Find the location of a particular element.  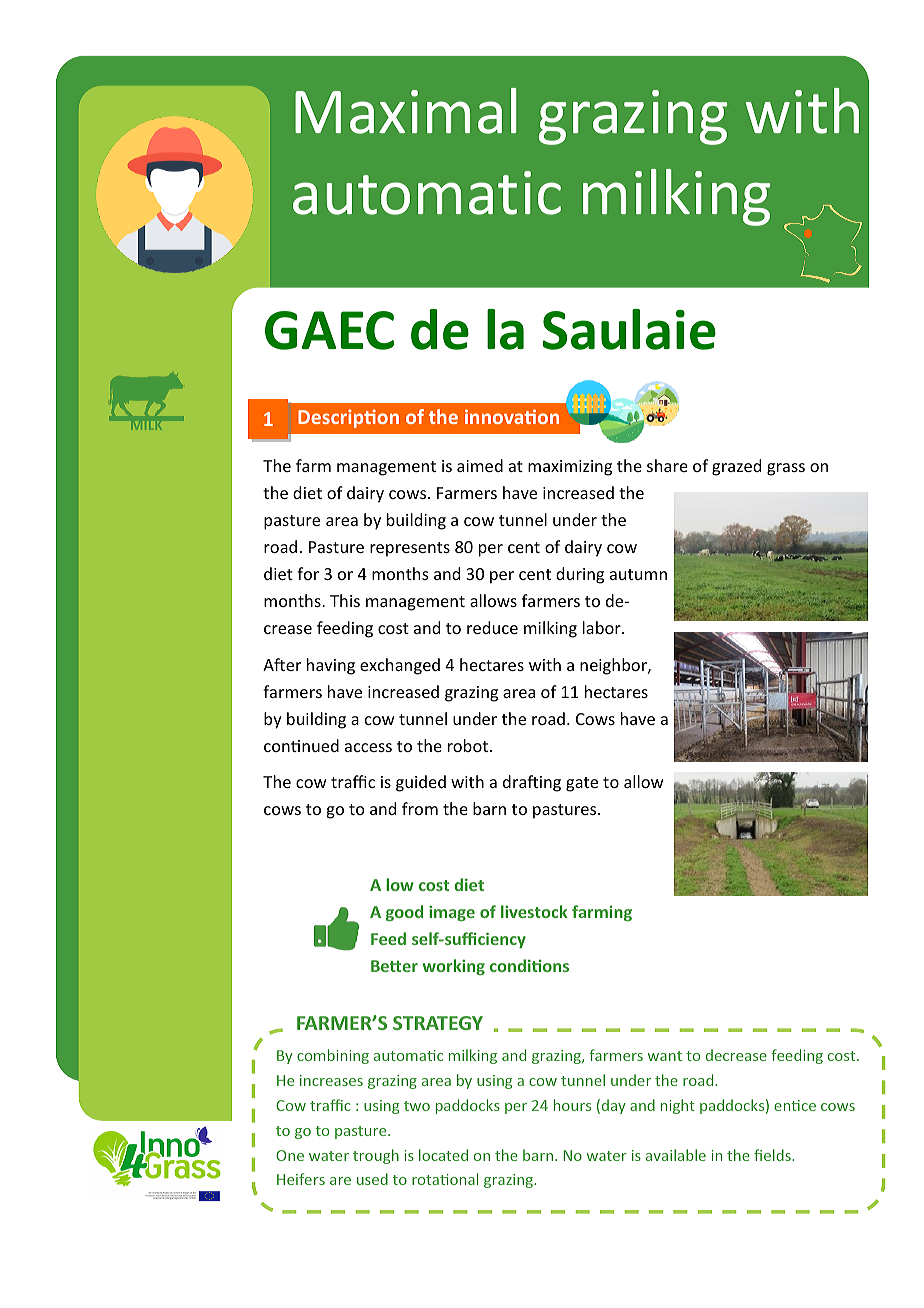

autumn is located at coordinates (638, 574).
